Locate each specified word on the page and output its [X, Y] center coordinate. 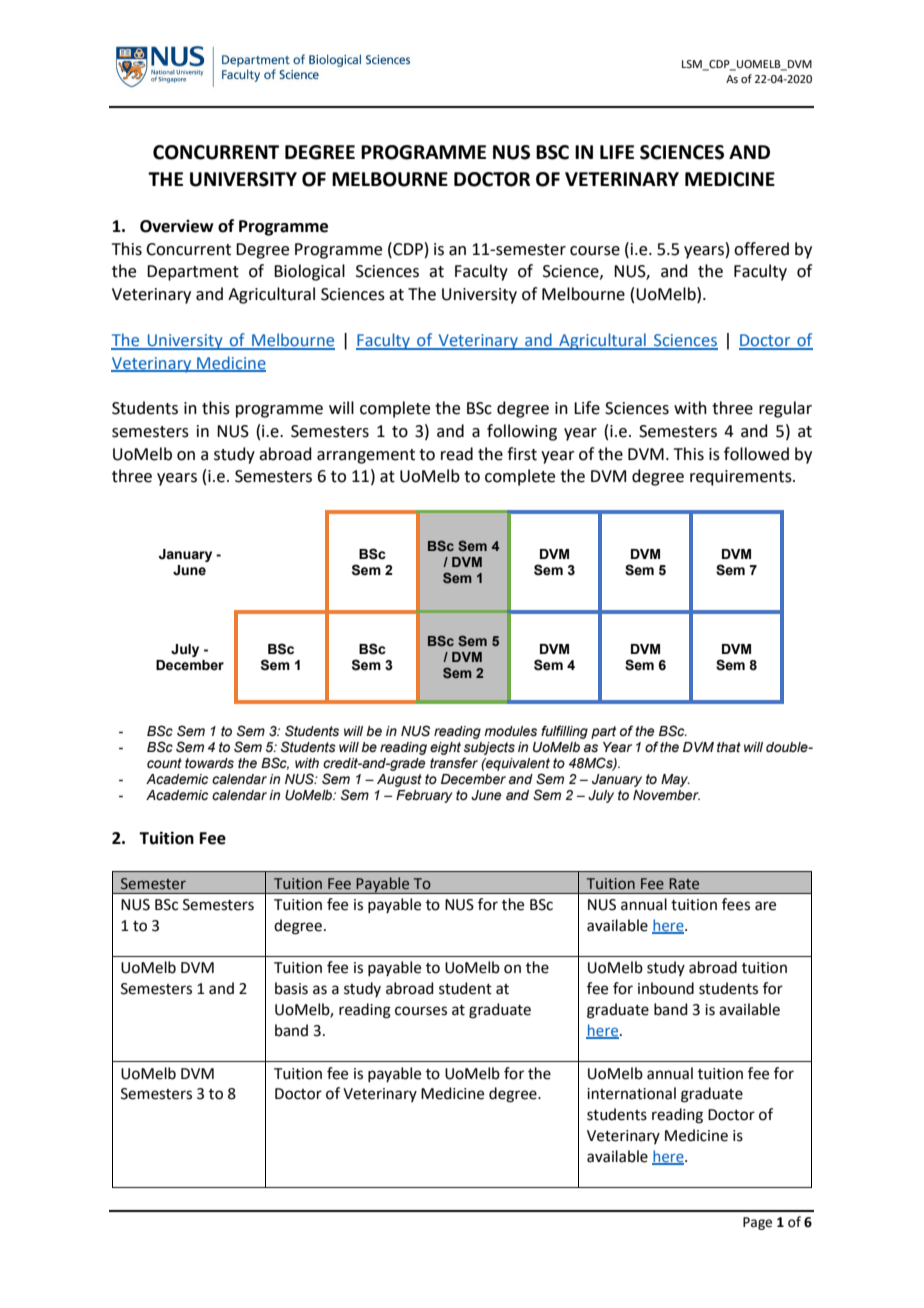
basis [291, 988]
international [631, 1093]
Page [757, 1223]
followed [756, 454]
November [666, 795]
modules [510, 731]
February [424, 796]
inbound [666, 988]
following [522, 432]
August [399, 780]
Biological [309, 272]
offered [761, 249]
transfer [454, 763]
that [729, 747]
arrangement [366, 456]
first [522, 454]
